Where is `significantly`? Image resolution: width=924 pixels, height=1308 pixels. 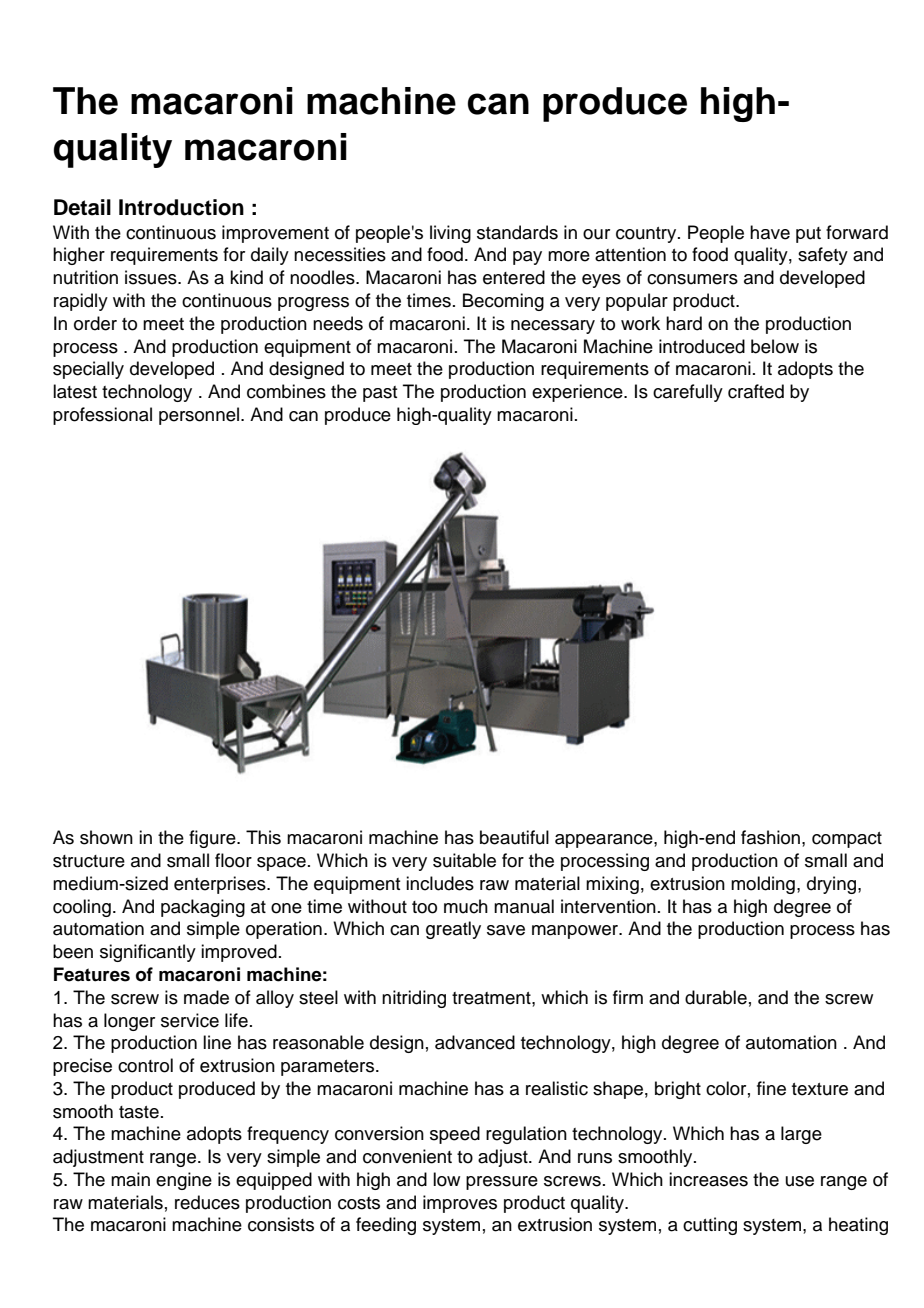
significantly is located at coordinates (148, 953).
